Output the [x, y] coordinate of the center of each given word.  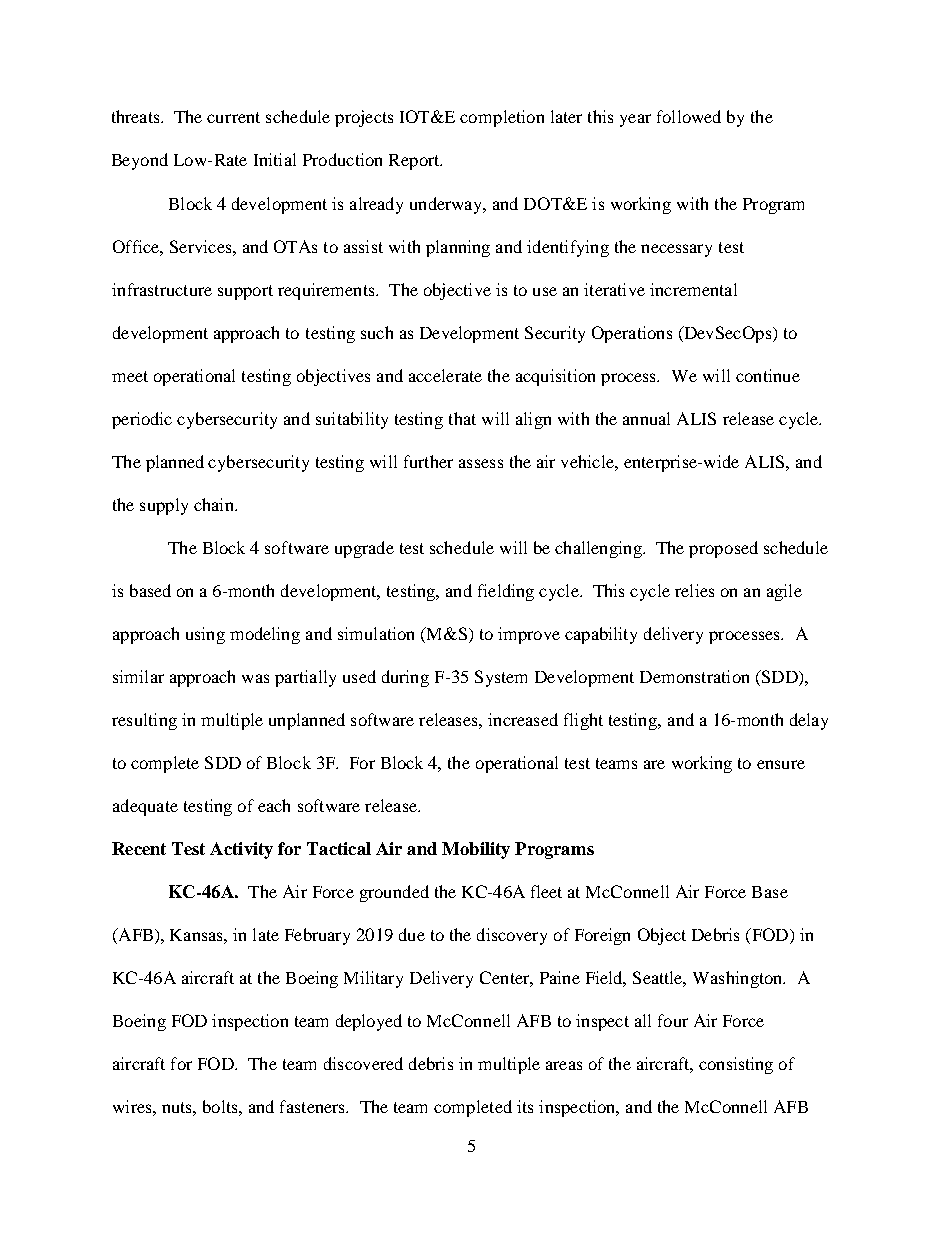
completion [502, 118]
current [233, 117]
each [274, 805]
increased [523, 719]
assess [481, 463]
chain [215, 504]
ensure [781, 764]
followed [689, 116]
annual [646, 418]
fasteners [313, 1106]
